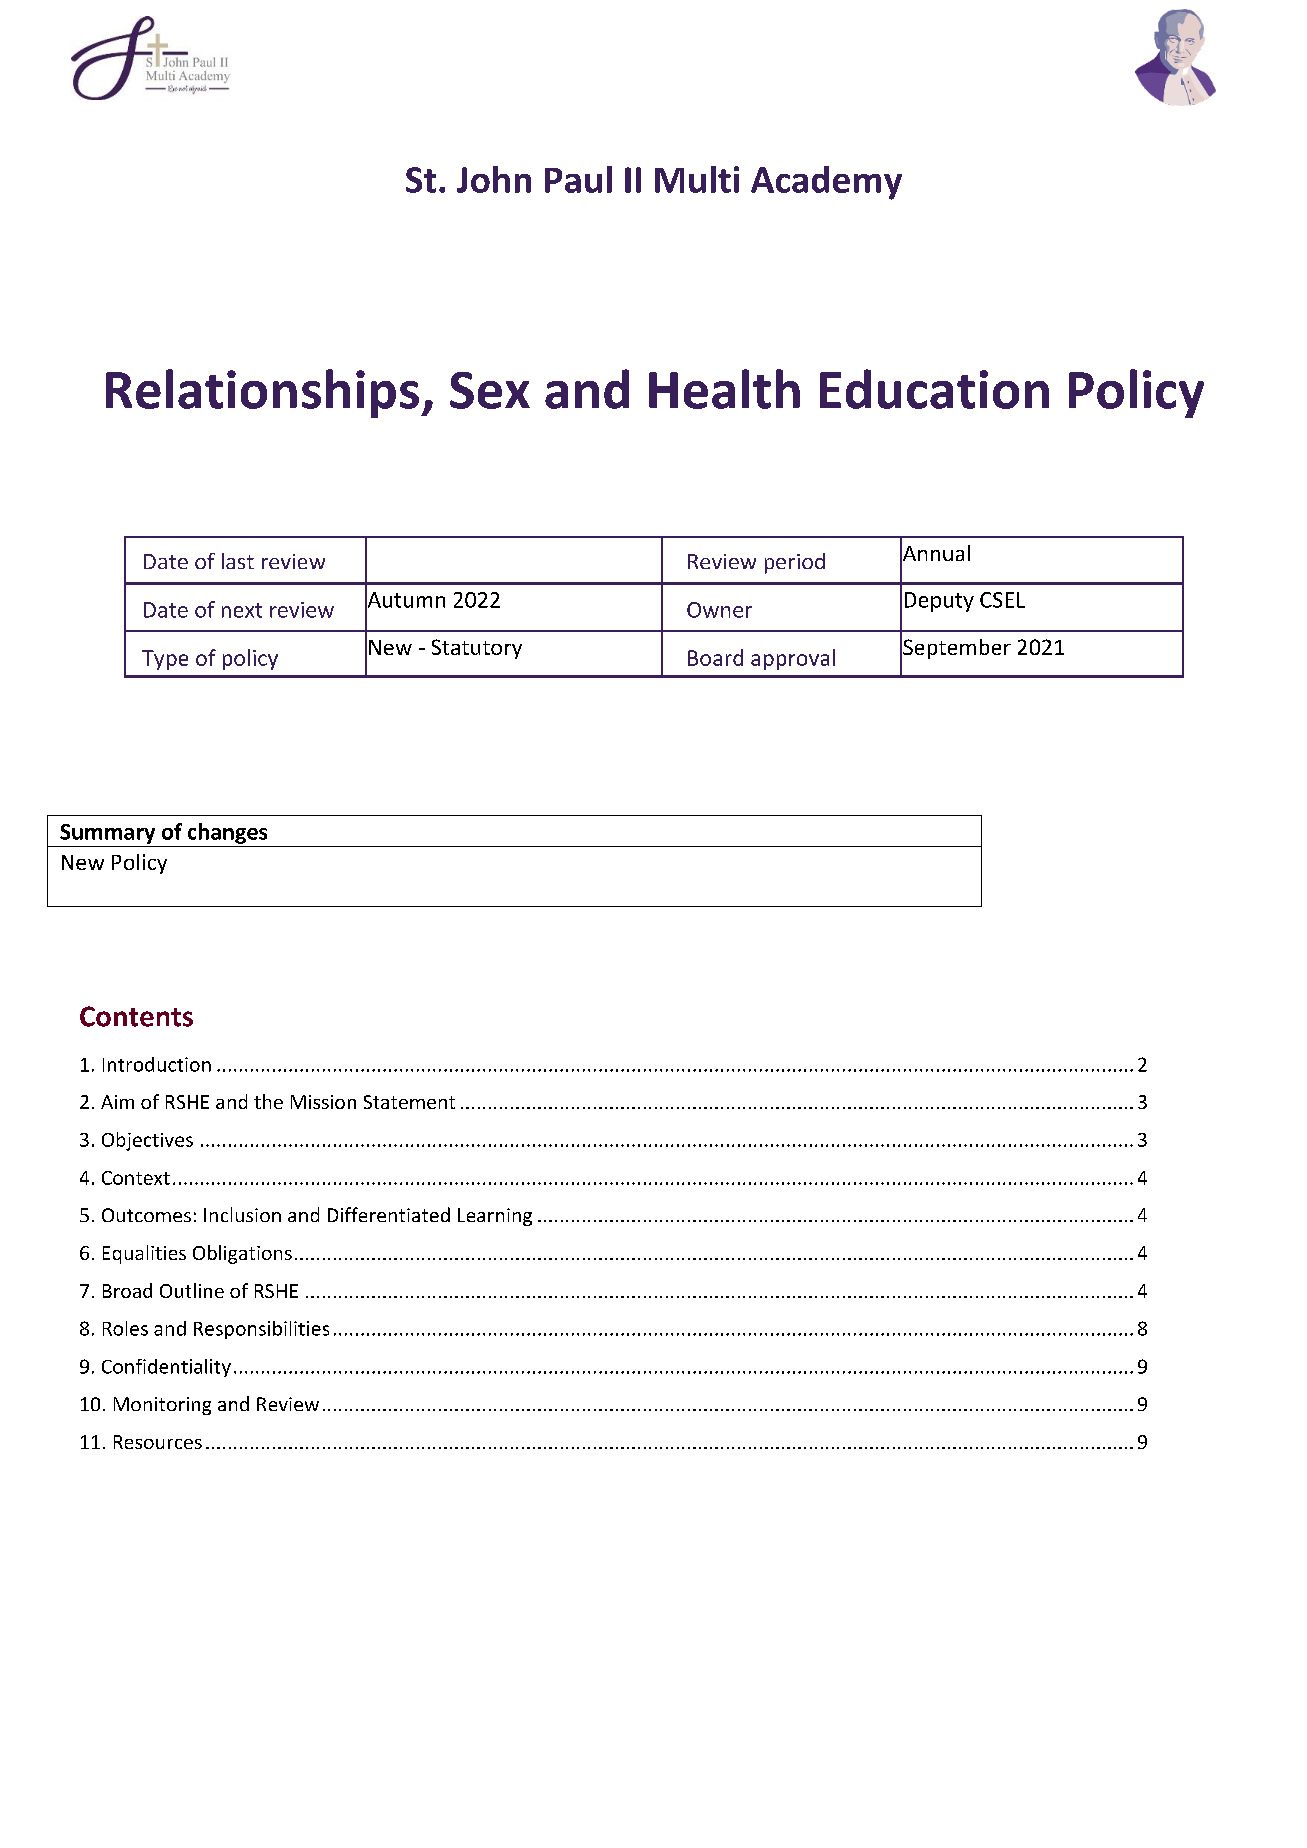  Describe the element at coordinates (323, 1102) in the image. I see `Mission` at that location.
